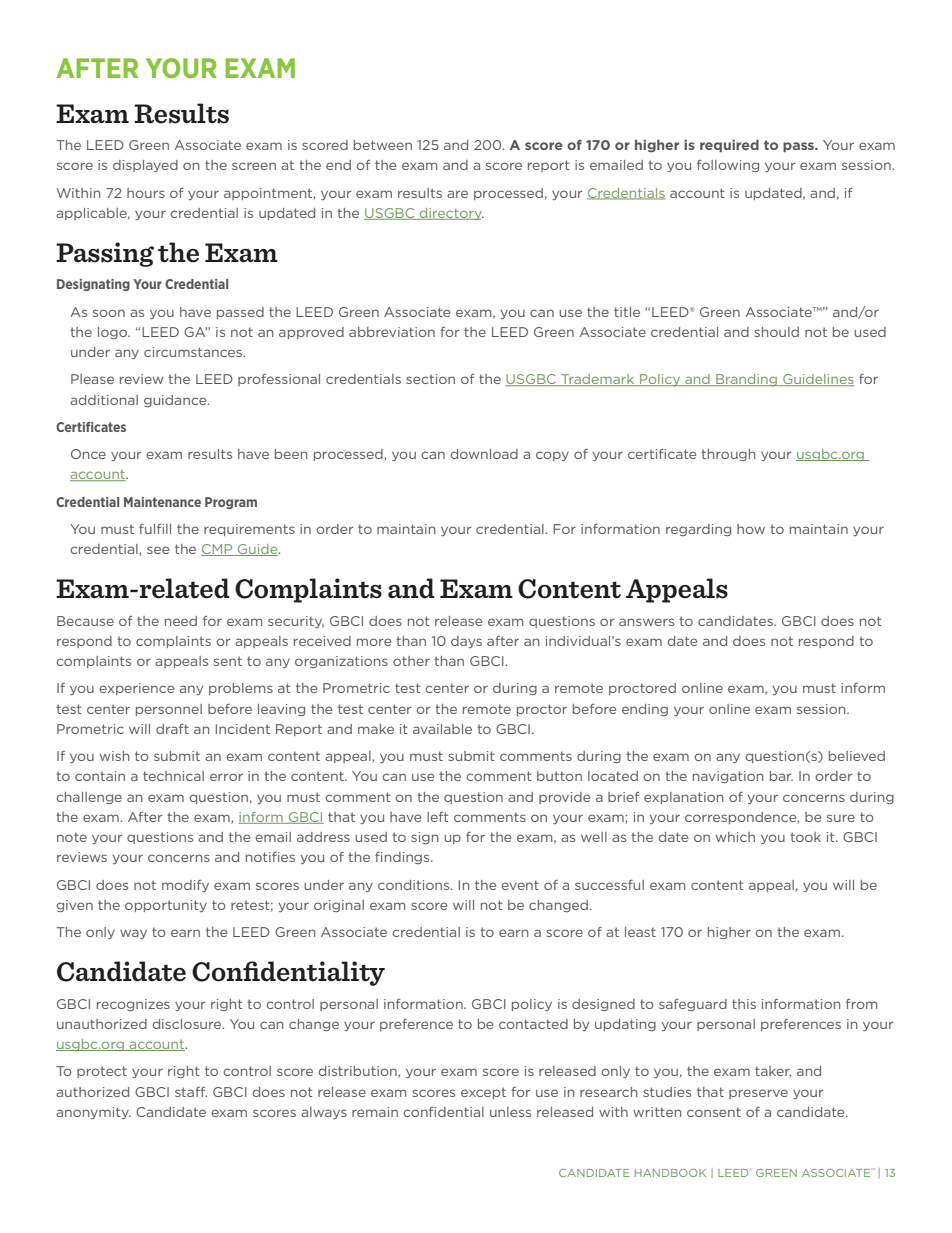  Describe the element at coordinates (176, 401) in the image. I see `guidance` at that location.
